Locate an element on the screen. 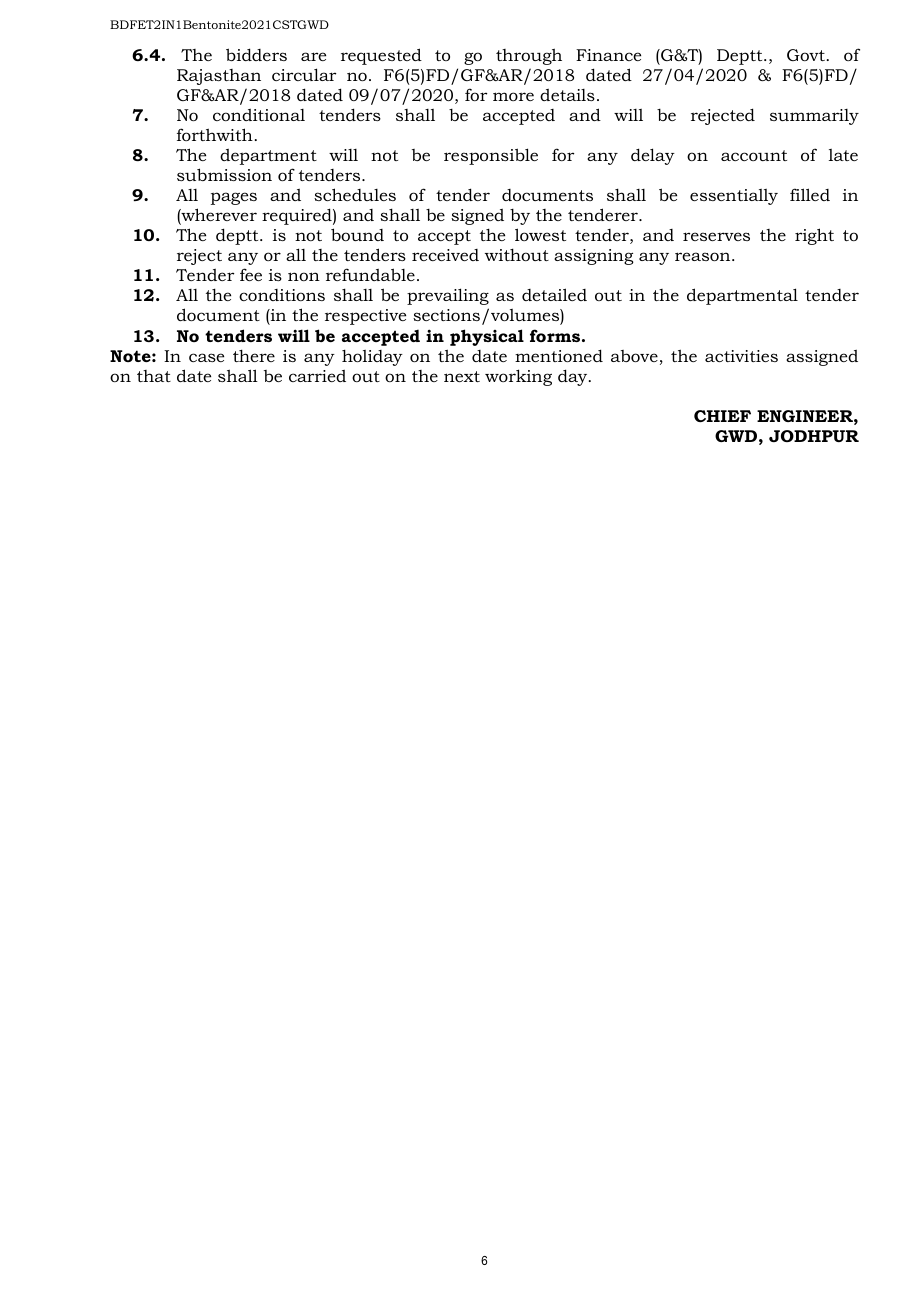  Govt is located at coordinates (806, 55).
